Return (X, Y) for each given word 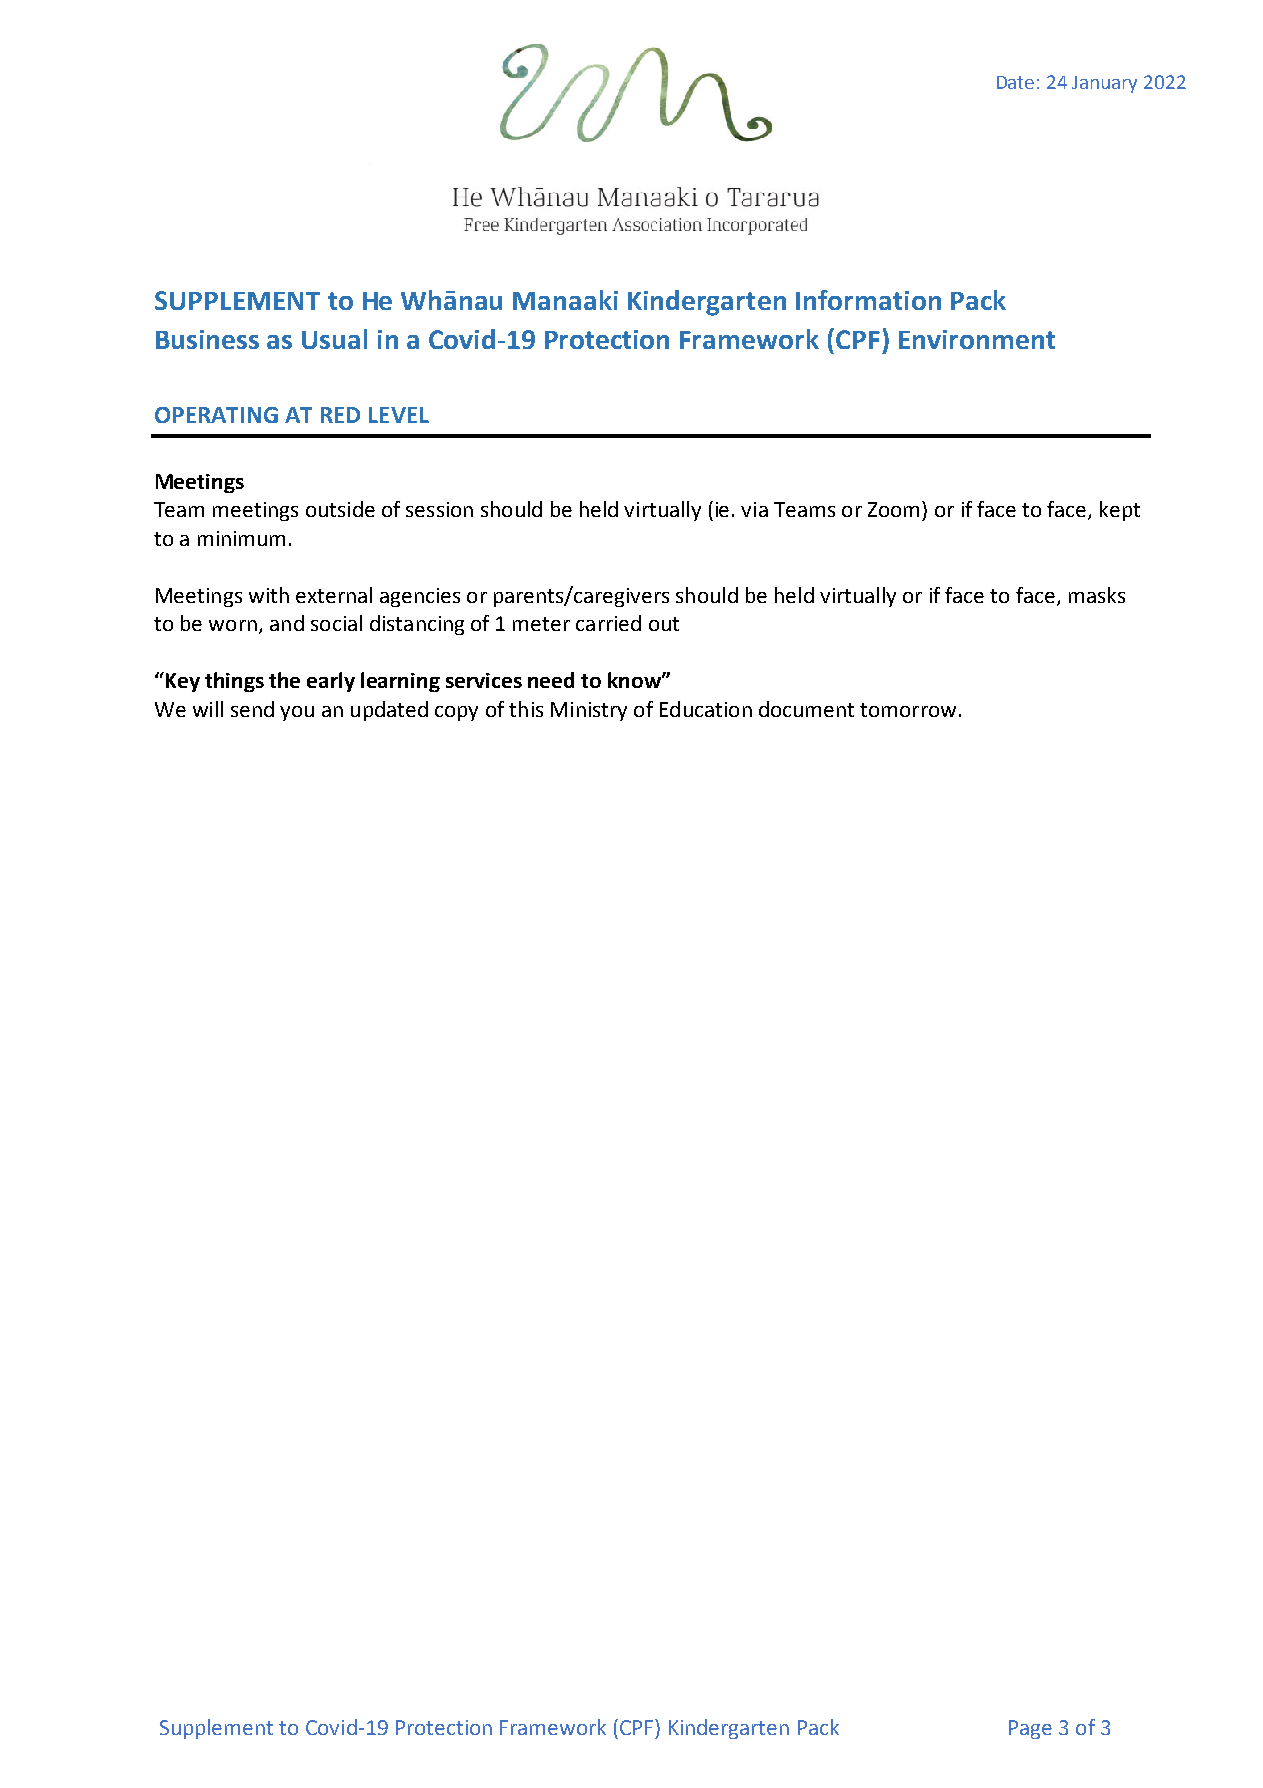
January (1104, 84)
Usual (334, 339)
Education (706, 709)
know (635, 680)
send (252, 709)
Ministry (589, 711)
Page (1030, 1729)
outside (340, 509)
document (806, 709)
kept (1120, 511)
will (208, 709)
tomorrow (908, 710)
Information (868, 300)
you (297, 713)
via (754, 509)
